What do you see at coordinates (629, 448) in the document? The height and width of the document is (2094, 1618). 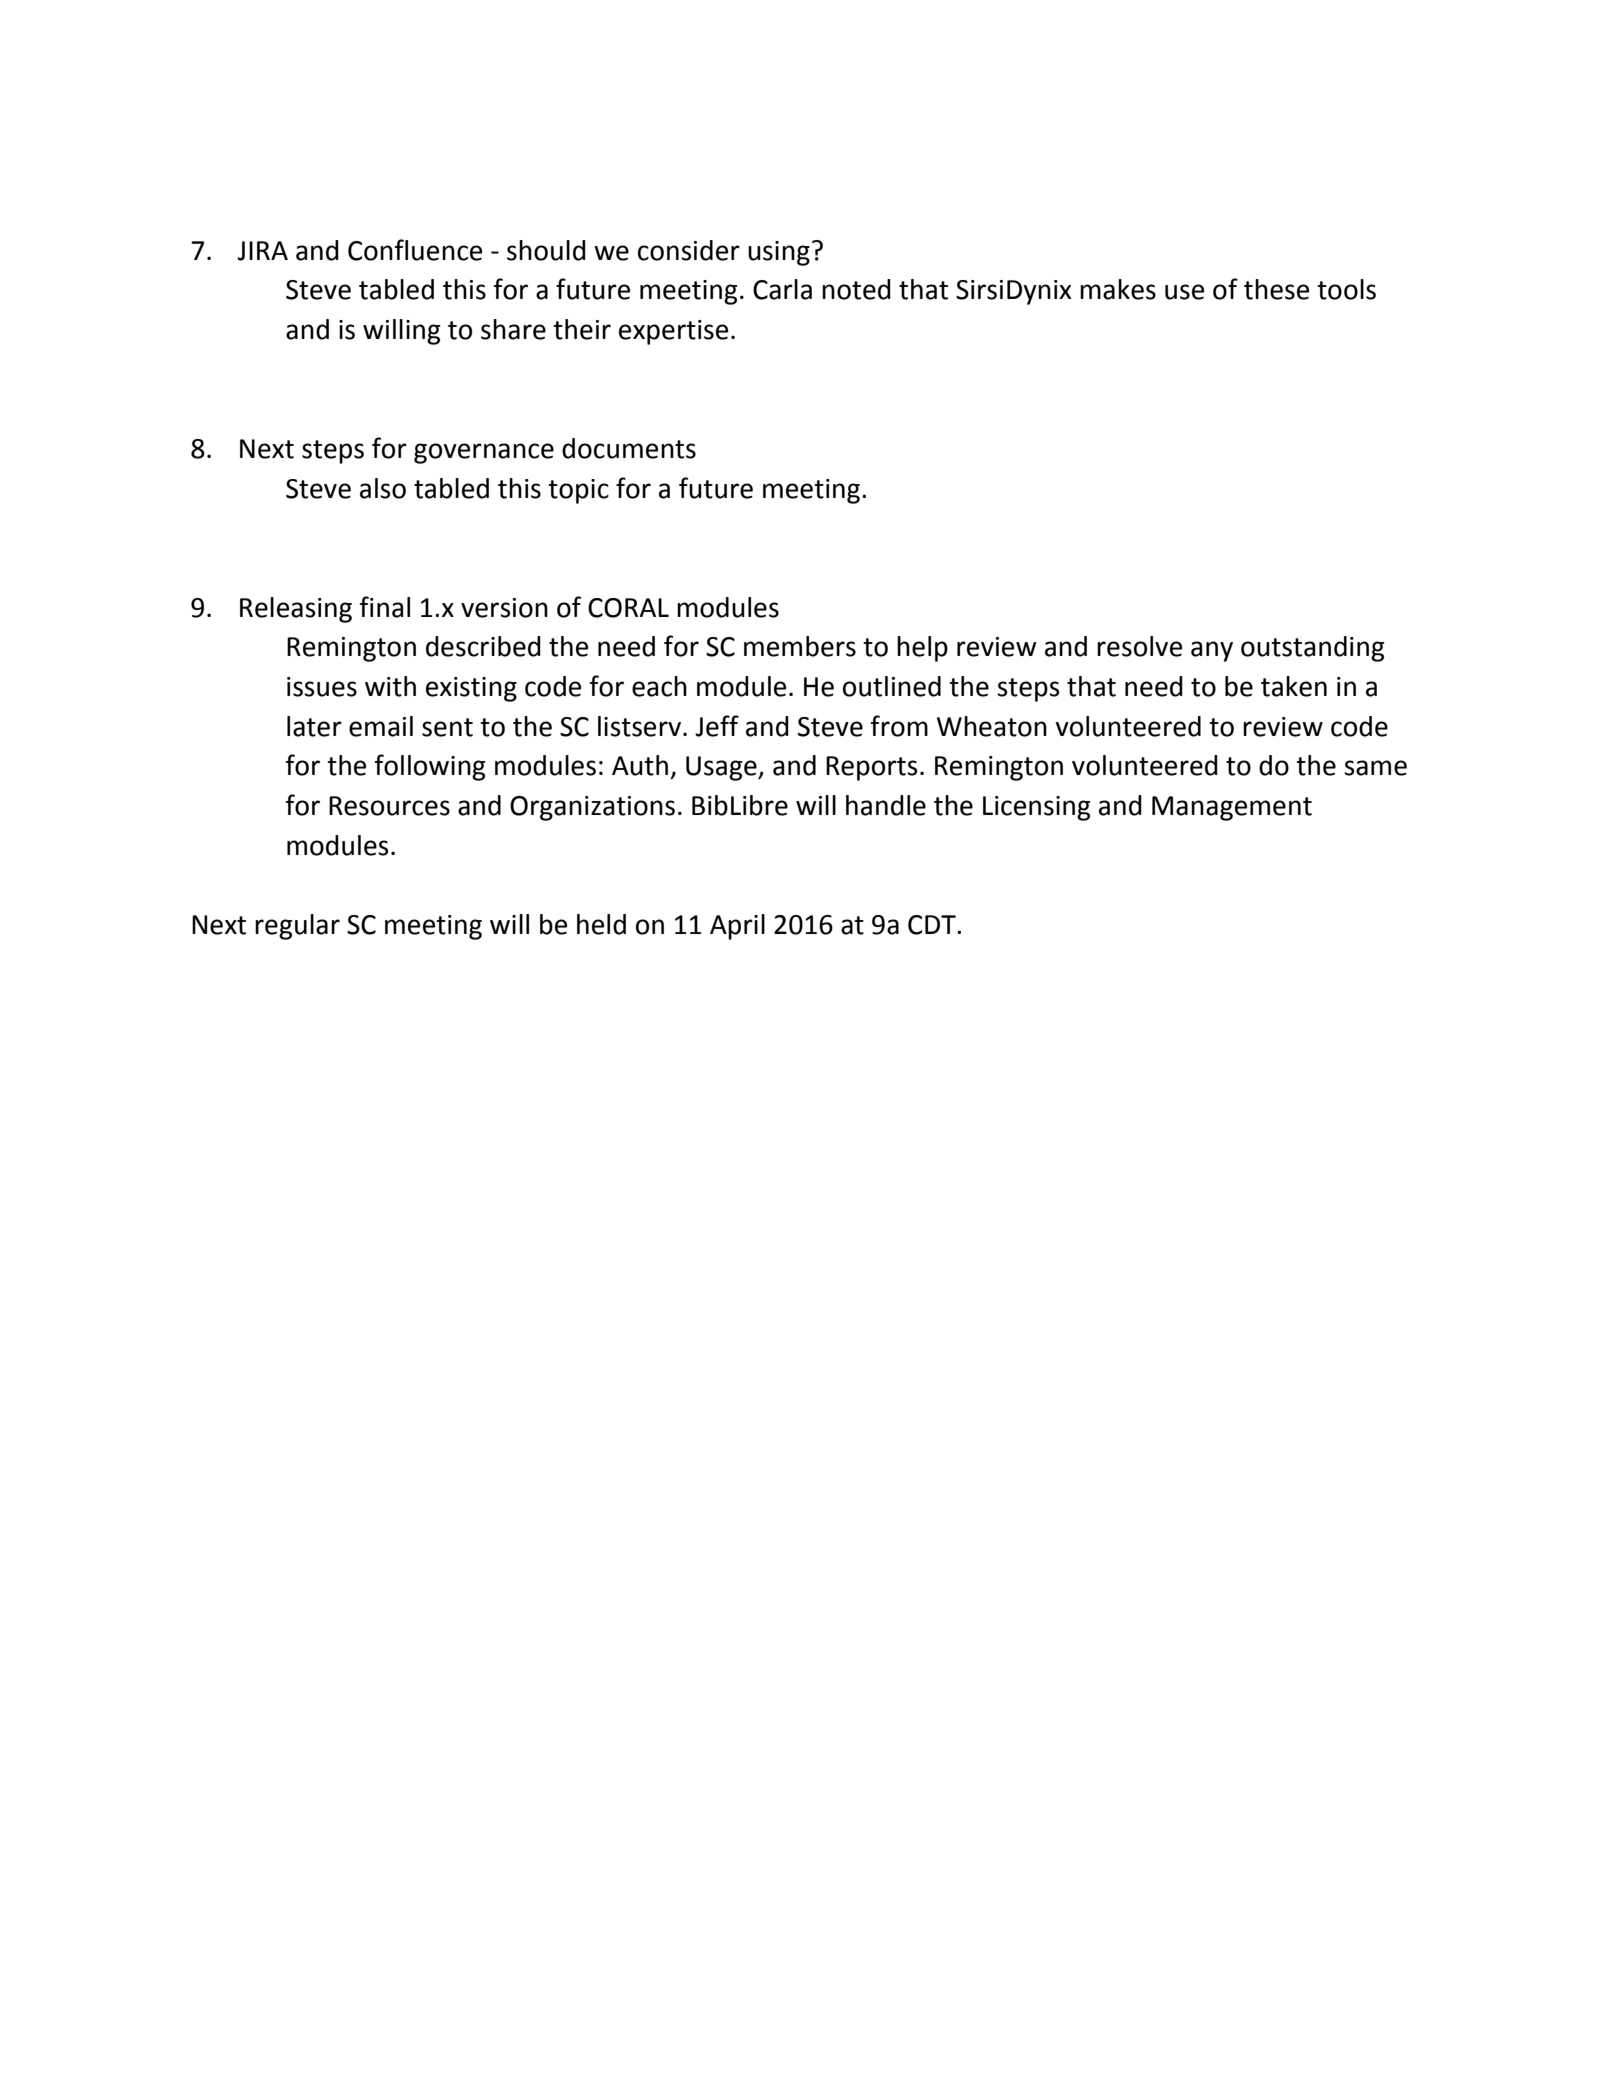 I see `documents` at bounding box center [629, 448].
